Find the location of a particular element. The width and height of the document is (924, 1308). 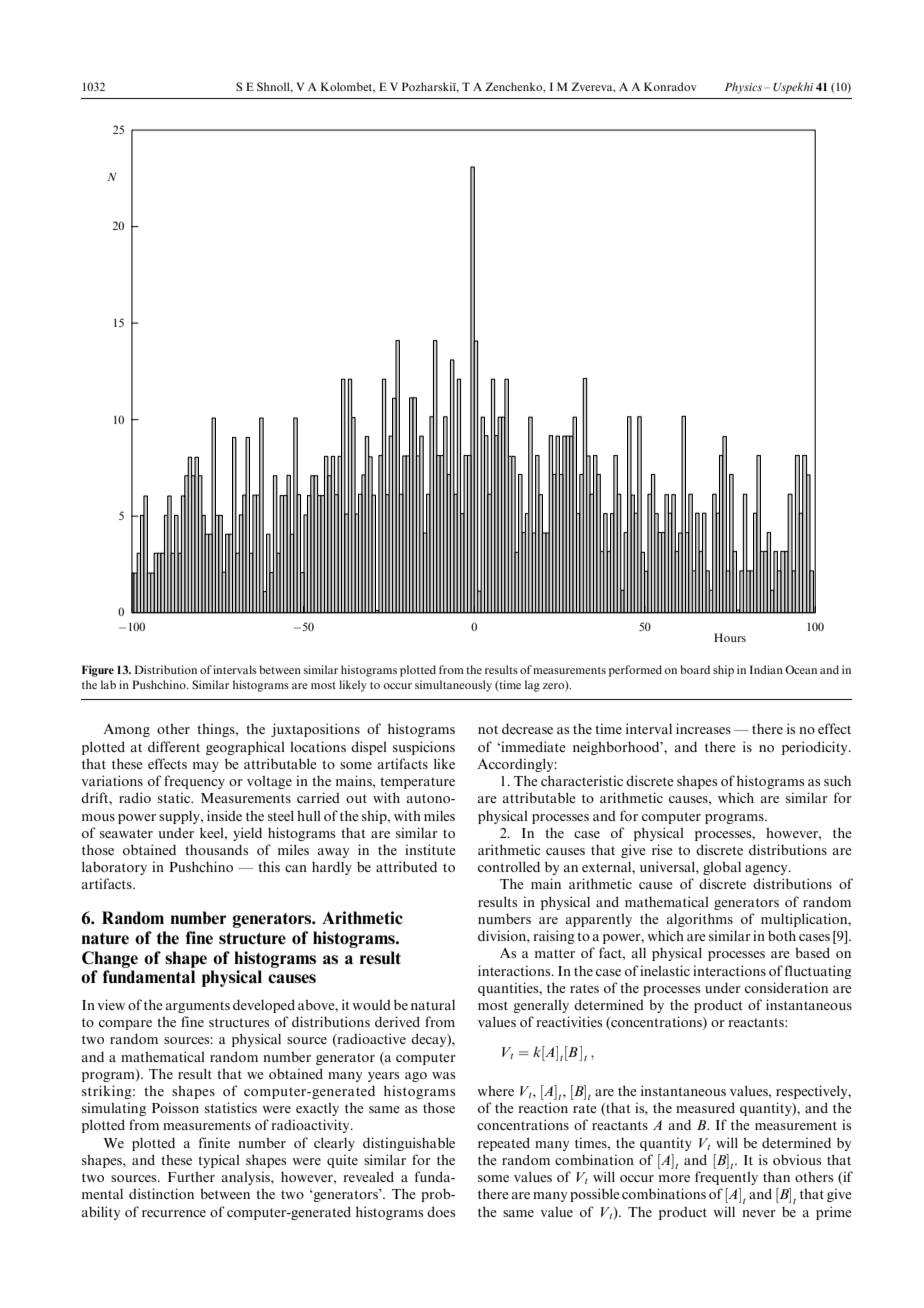

Figure is located at coordinates (98, 671).
